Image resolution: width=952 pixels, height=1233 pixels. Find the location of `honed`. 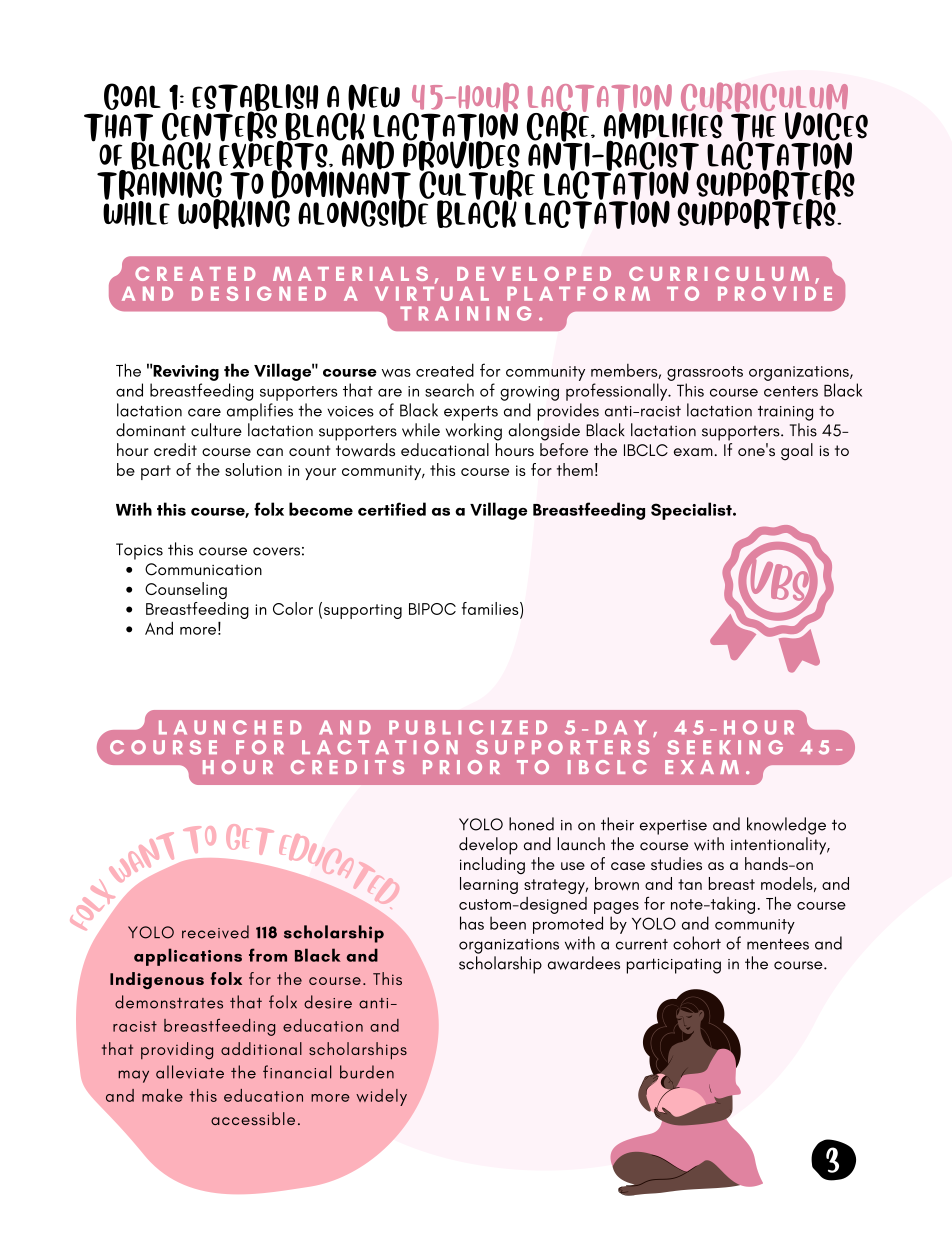

honed is located at coordinates (531, 824).
